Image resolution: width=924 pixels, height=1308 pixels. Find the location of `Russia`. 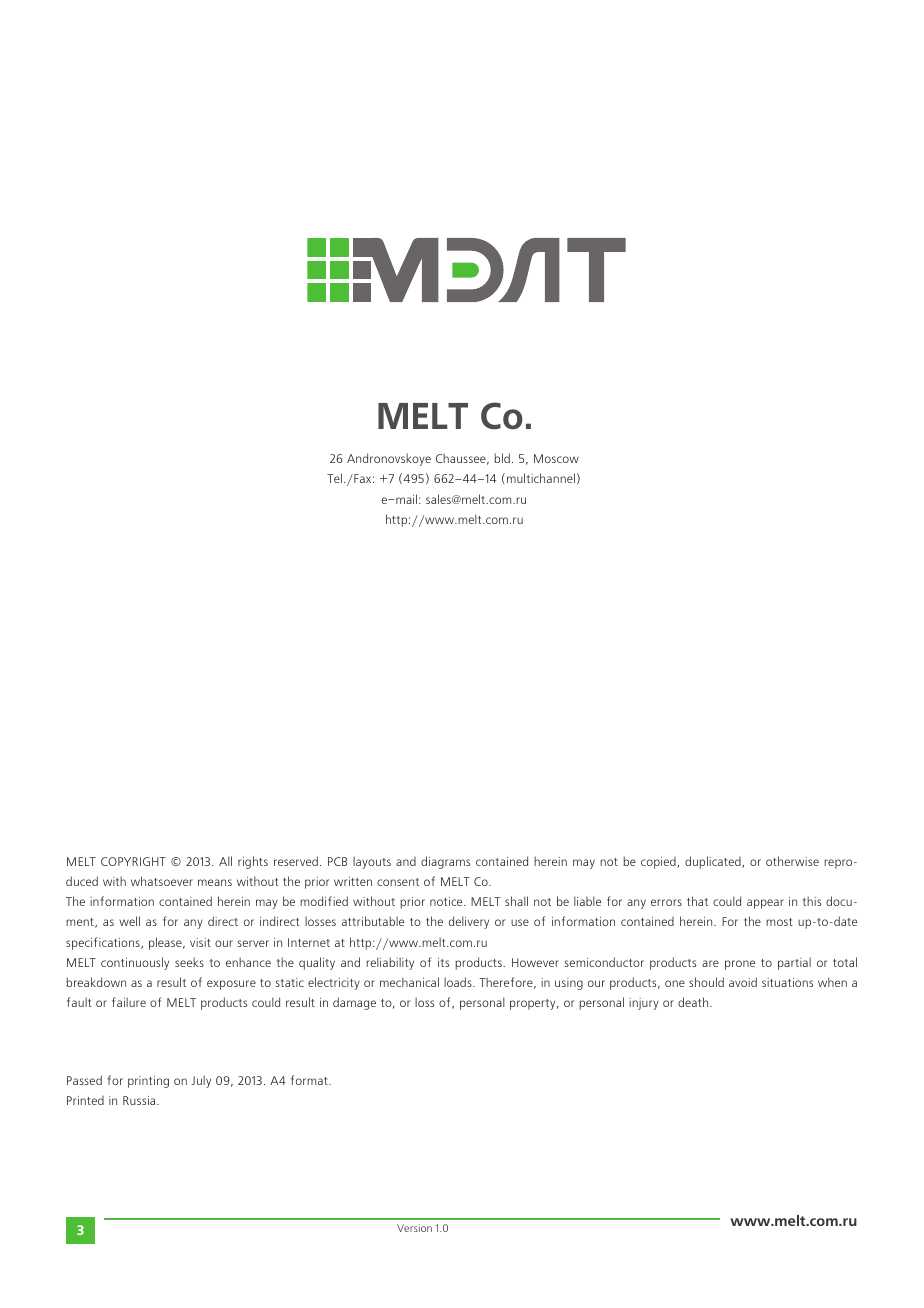

Russia is located at coordinates (140, 1100).
